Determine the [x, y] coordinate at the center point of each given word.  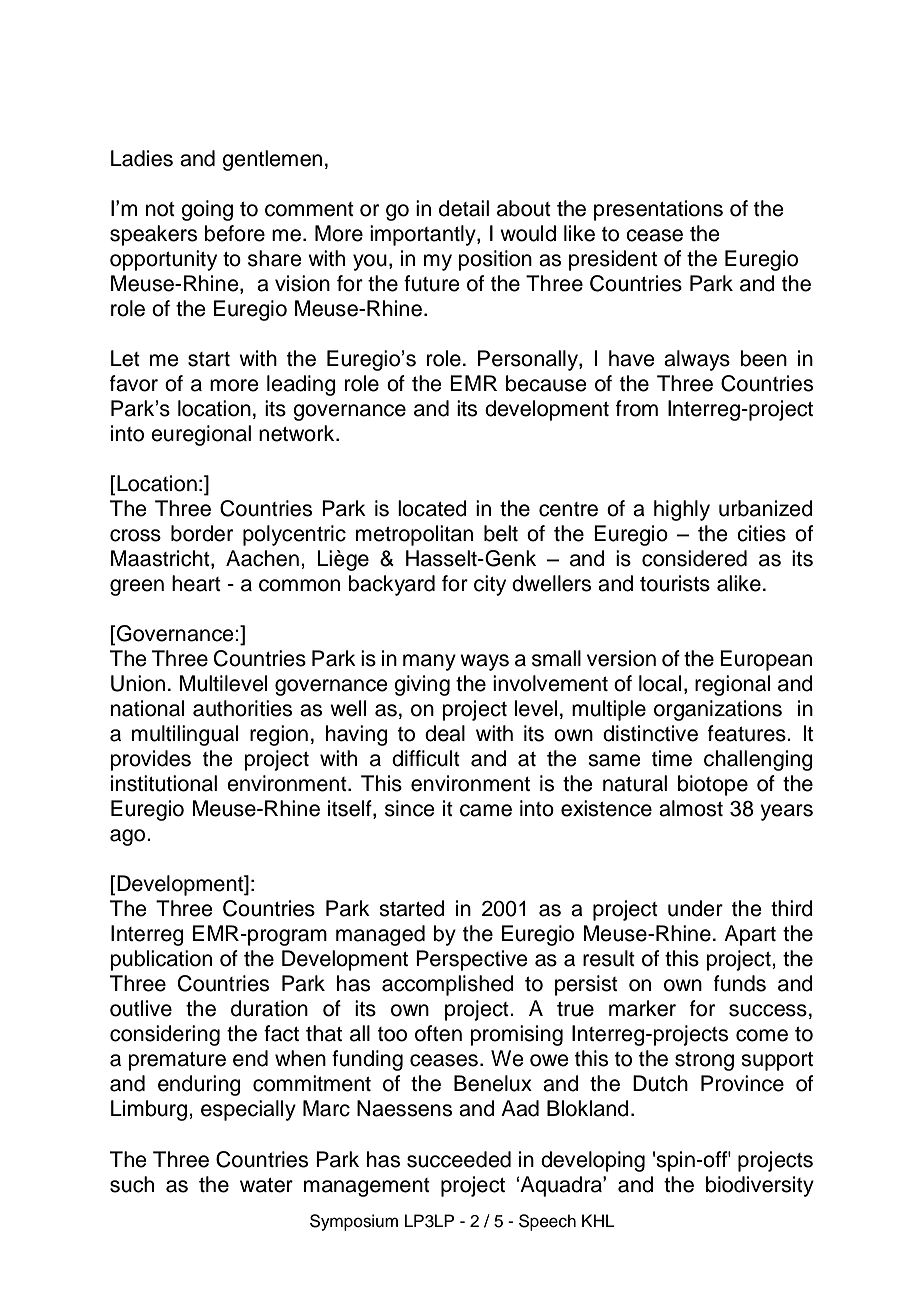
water [266, 1185]
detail [464, 208]
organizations [718, 710]
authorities [242, 708]
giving [422, 685]
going [207, 210]
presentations [658, 210]
